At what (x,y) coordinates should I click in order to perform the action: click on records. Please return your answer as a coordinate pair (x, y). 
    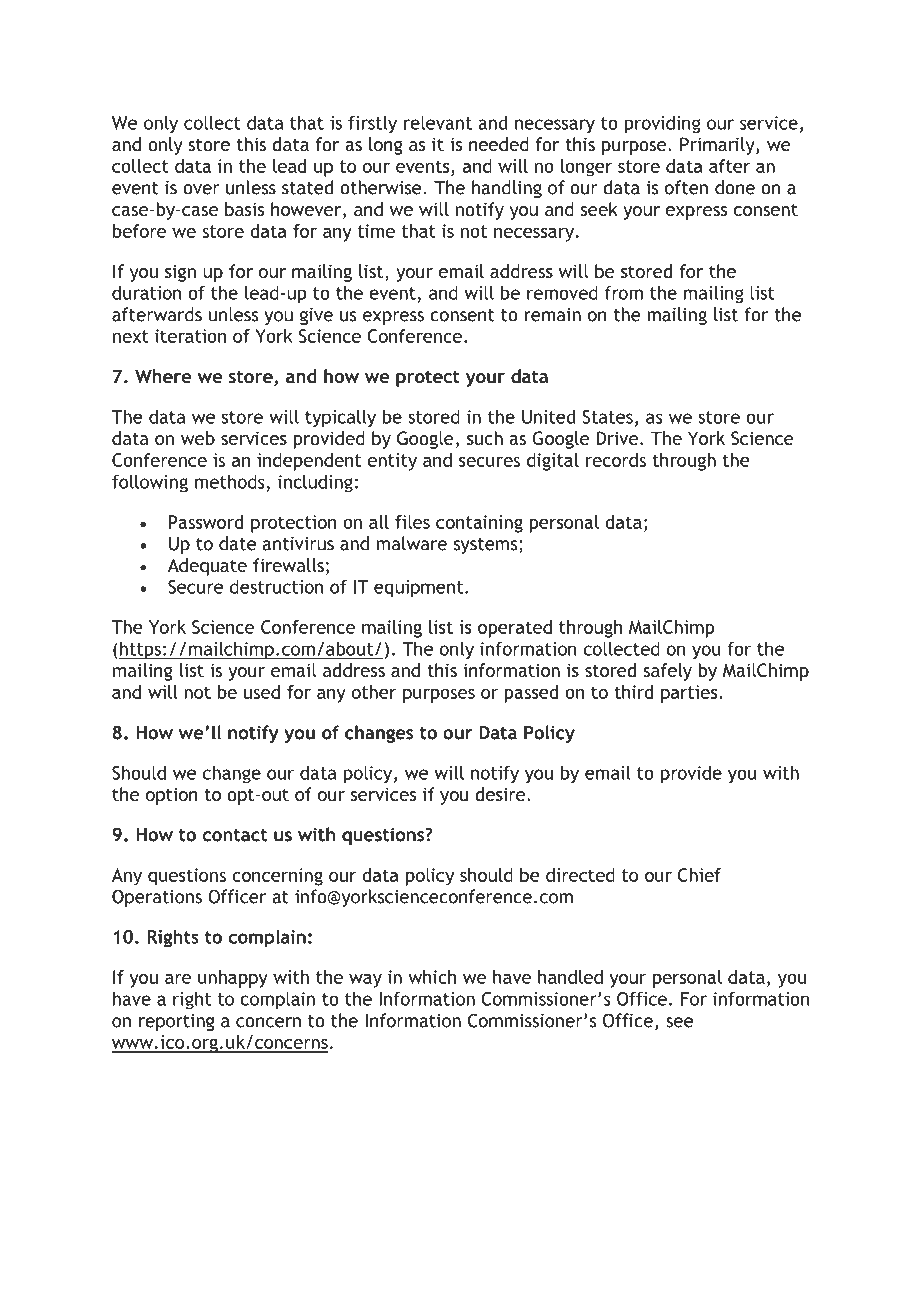
    Looking at the image, I should click on (616, 460).
